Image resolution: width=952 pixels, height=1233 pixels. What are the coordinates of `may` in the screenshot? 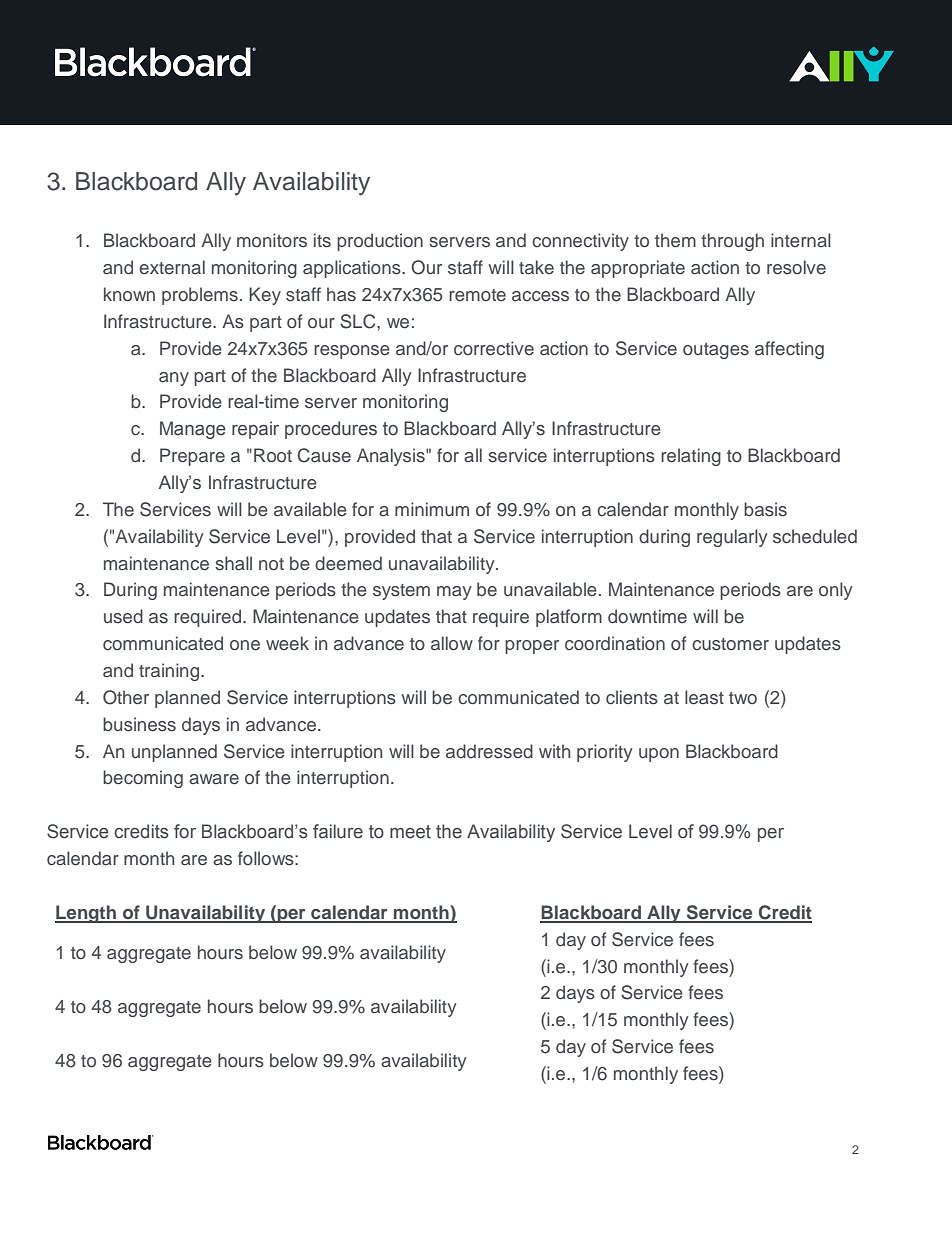 It's located at (454, 593).
